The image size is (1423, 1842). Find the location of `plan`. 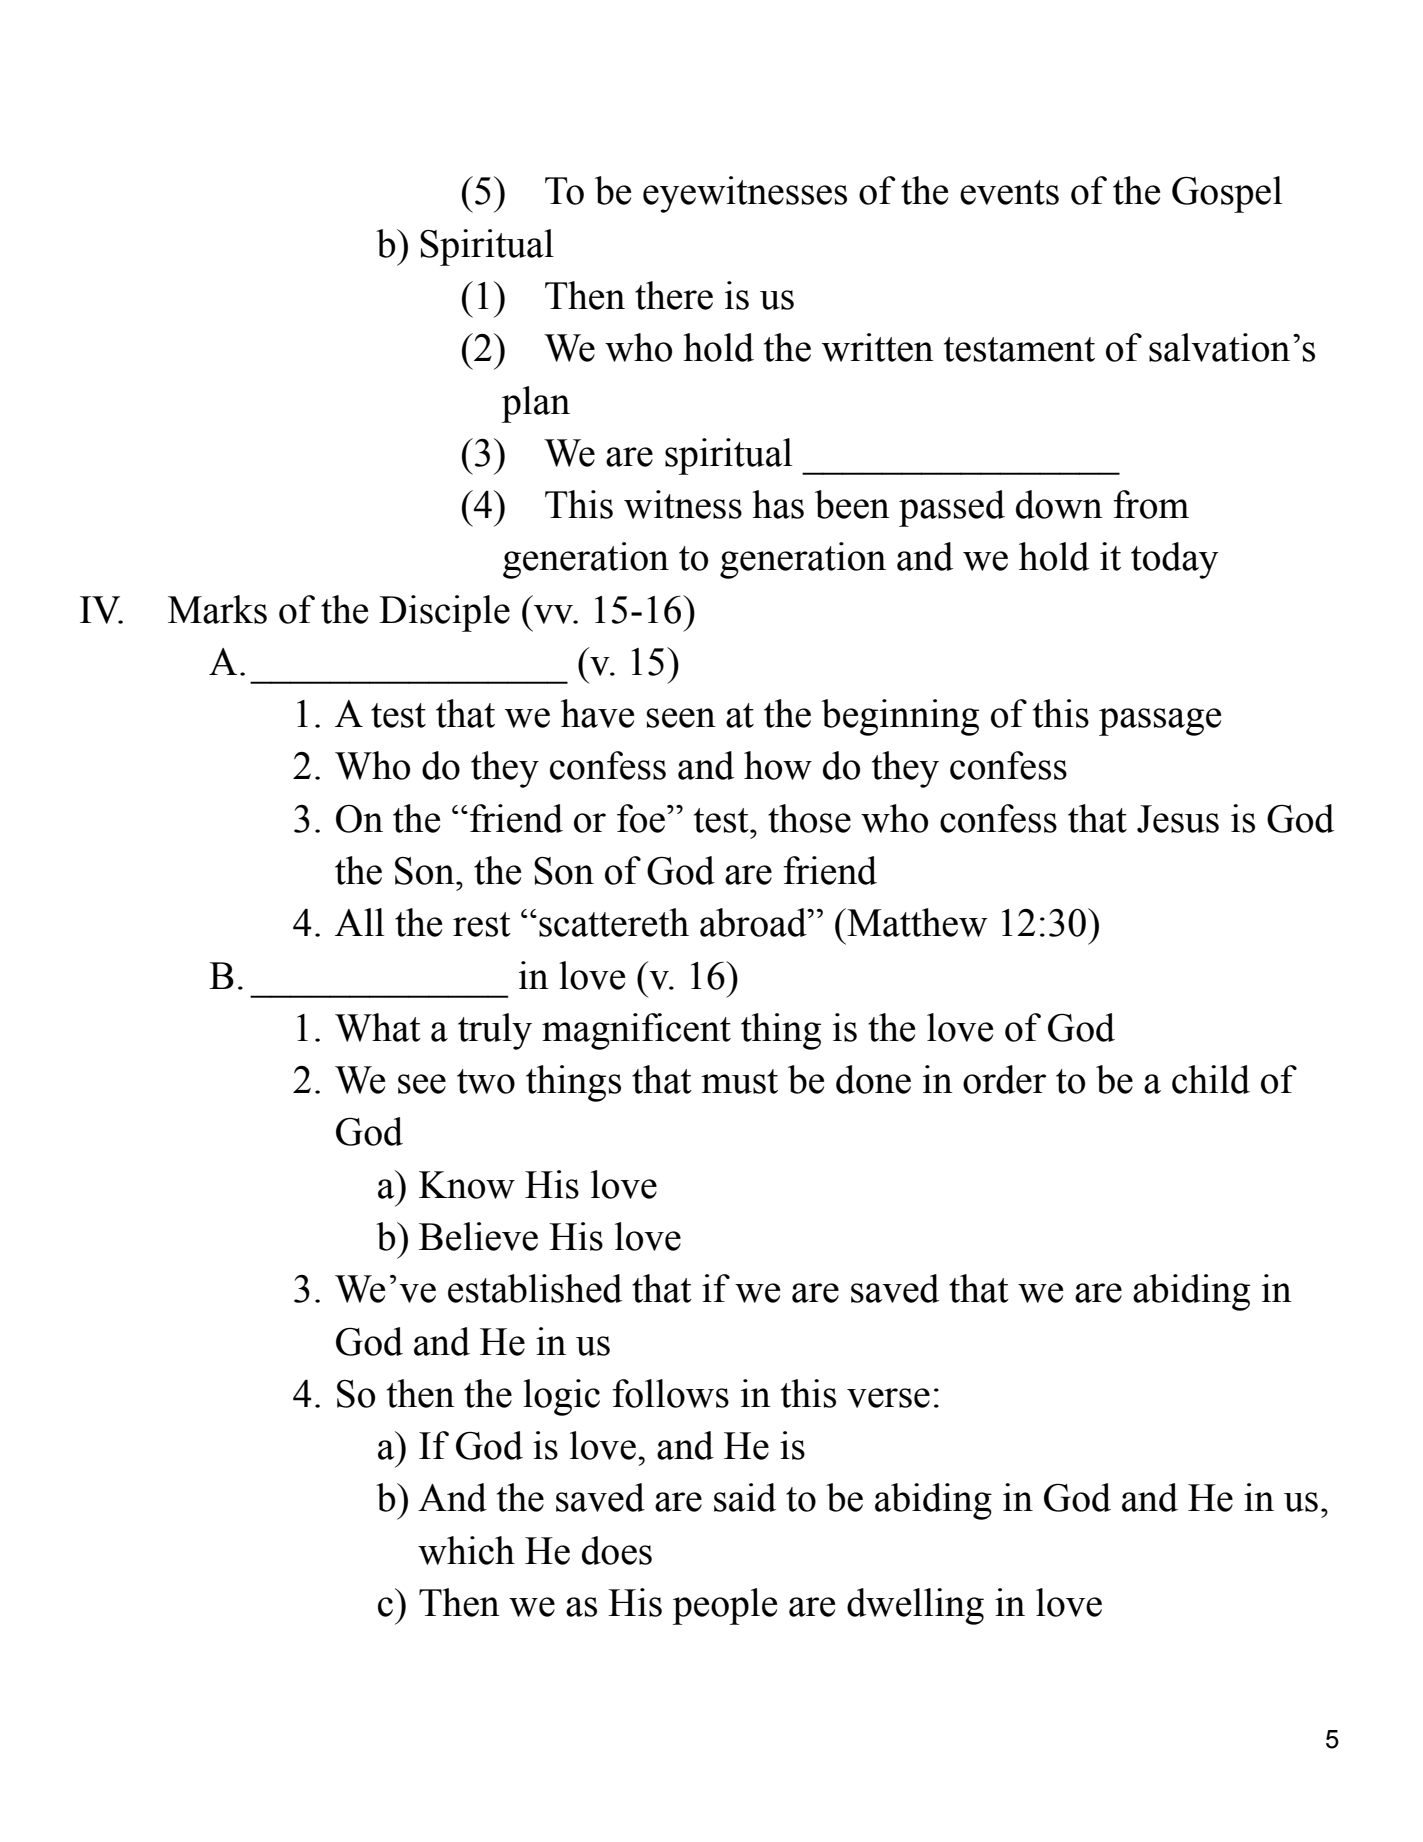

plan is located at coordinates (536, 404).
